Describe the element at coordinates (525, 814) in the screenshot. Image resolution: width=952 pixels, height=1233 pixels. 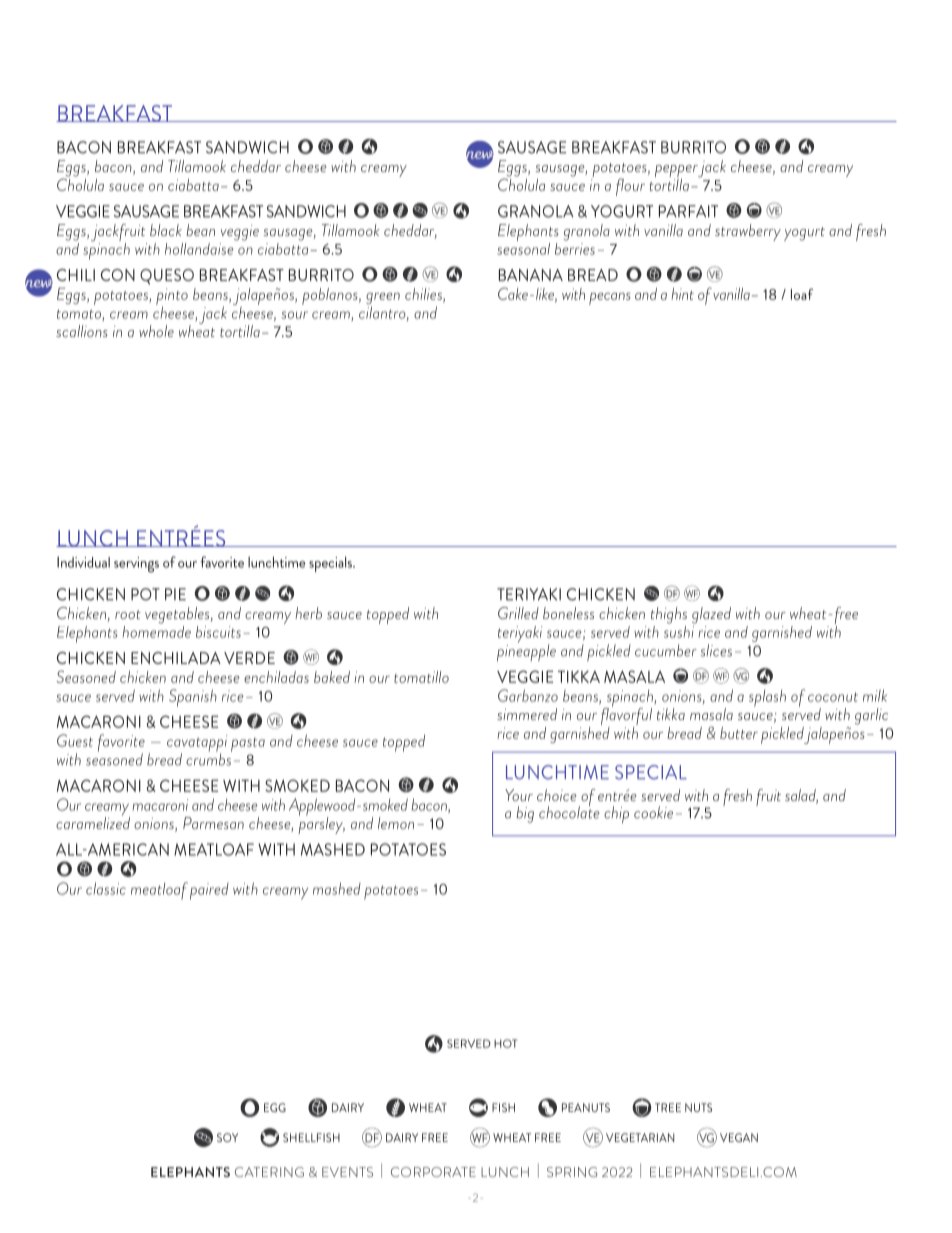
I see `big` at that location.
